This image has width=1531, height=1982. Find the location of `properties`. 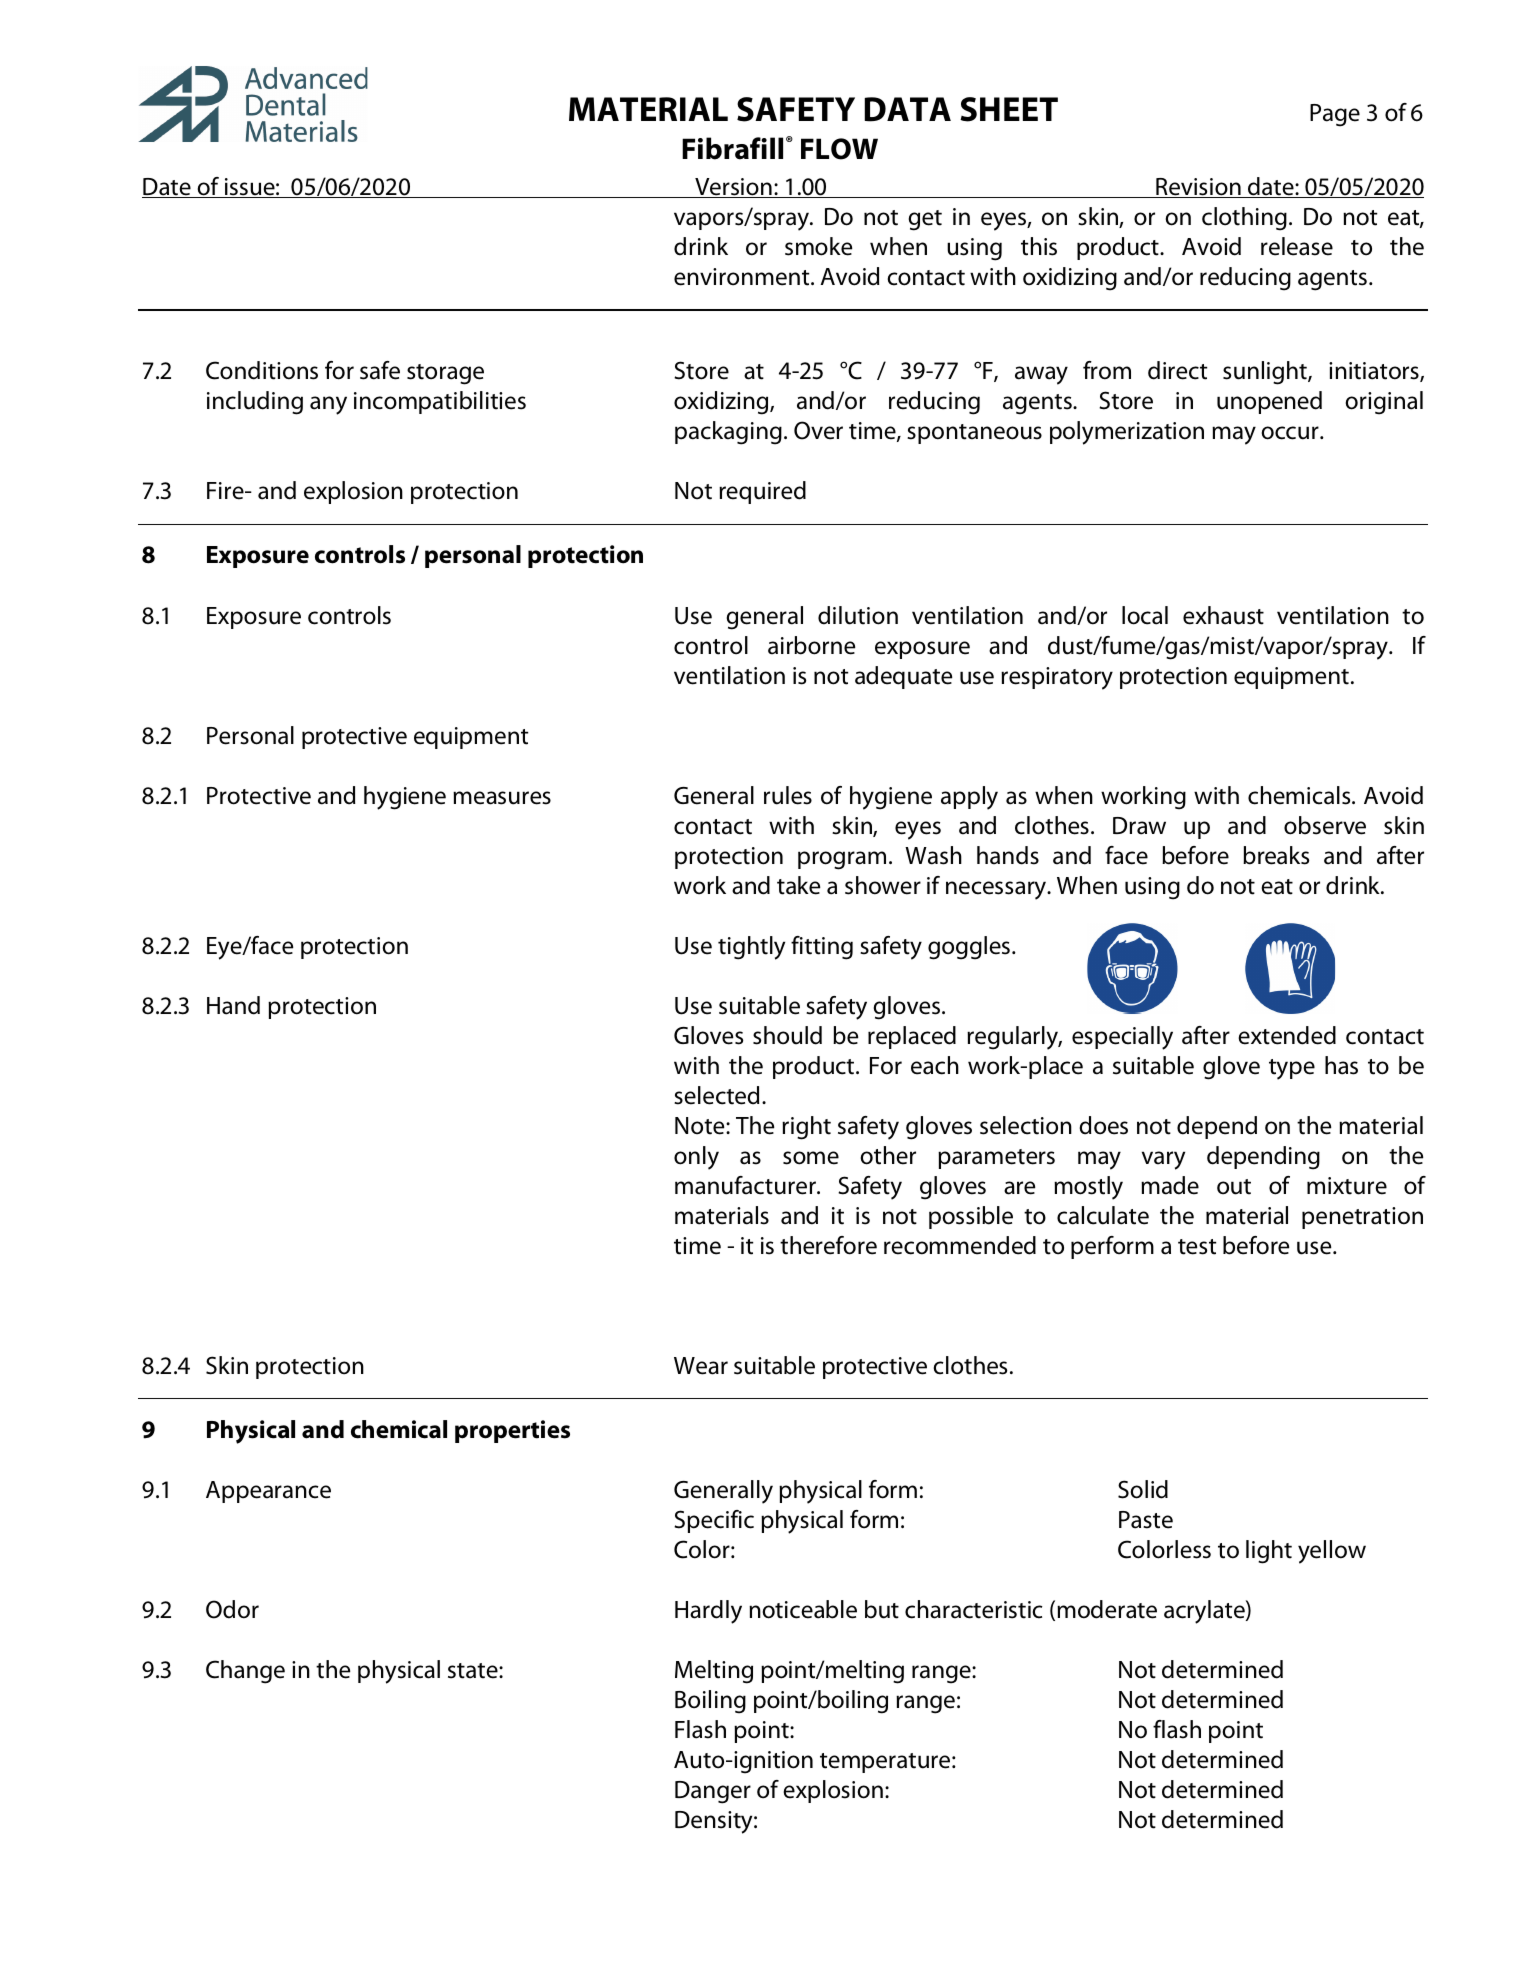

properties is located at coordinates (512, 1431).
